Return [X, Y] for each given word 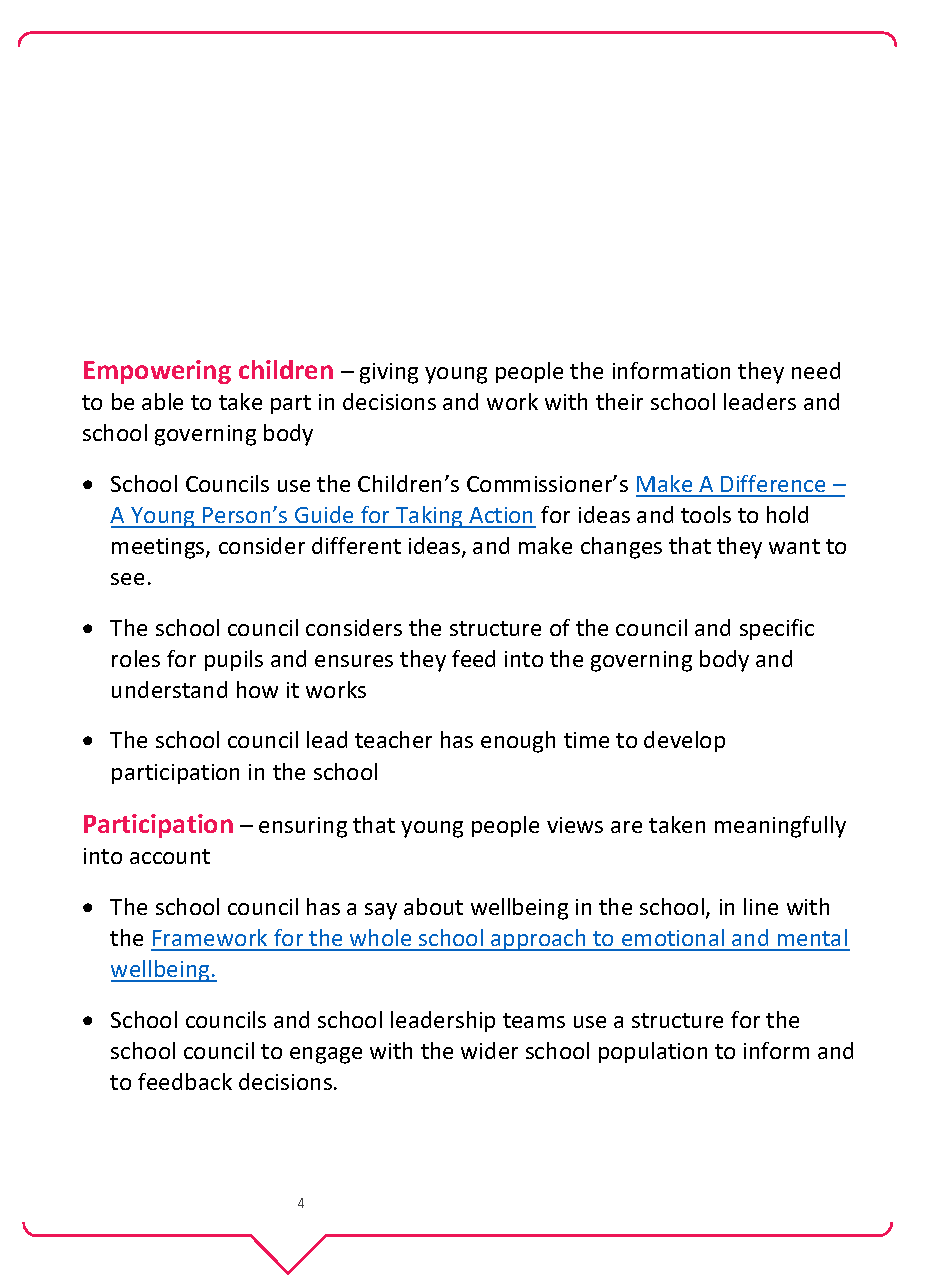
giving [389, 373]
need [816, 370]
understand [169, 689]
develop [684, 741]
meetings [159, 548]
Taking [429, 517]
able [162, 401]
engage [326, 1055]
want [794, 546]
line [761, 906]
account [170, 856]
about [433, 906]
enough [518, 742]
